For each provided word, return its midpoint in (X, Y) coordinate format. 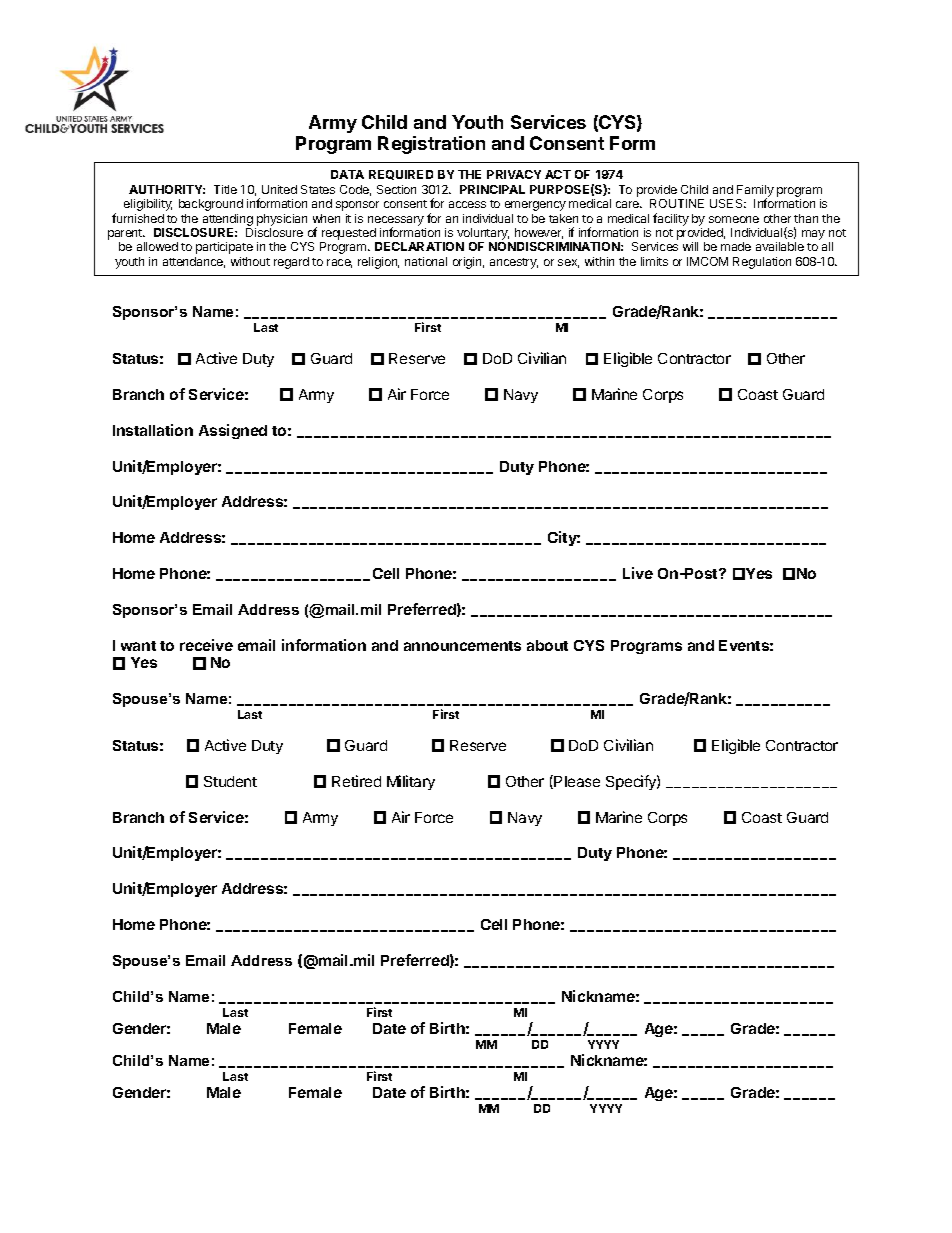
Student (230, 781)
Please (577, 781)
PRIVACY (514, 174)
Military (411, 782)
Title (225, 189)
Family (755, 192)
